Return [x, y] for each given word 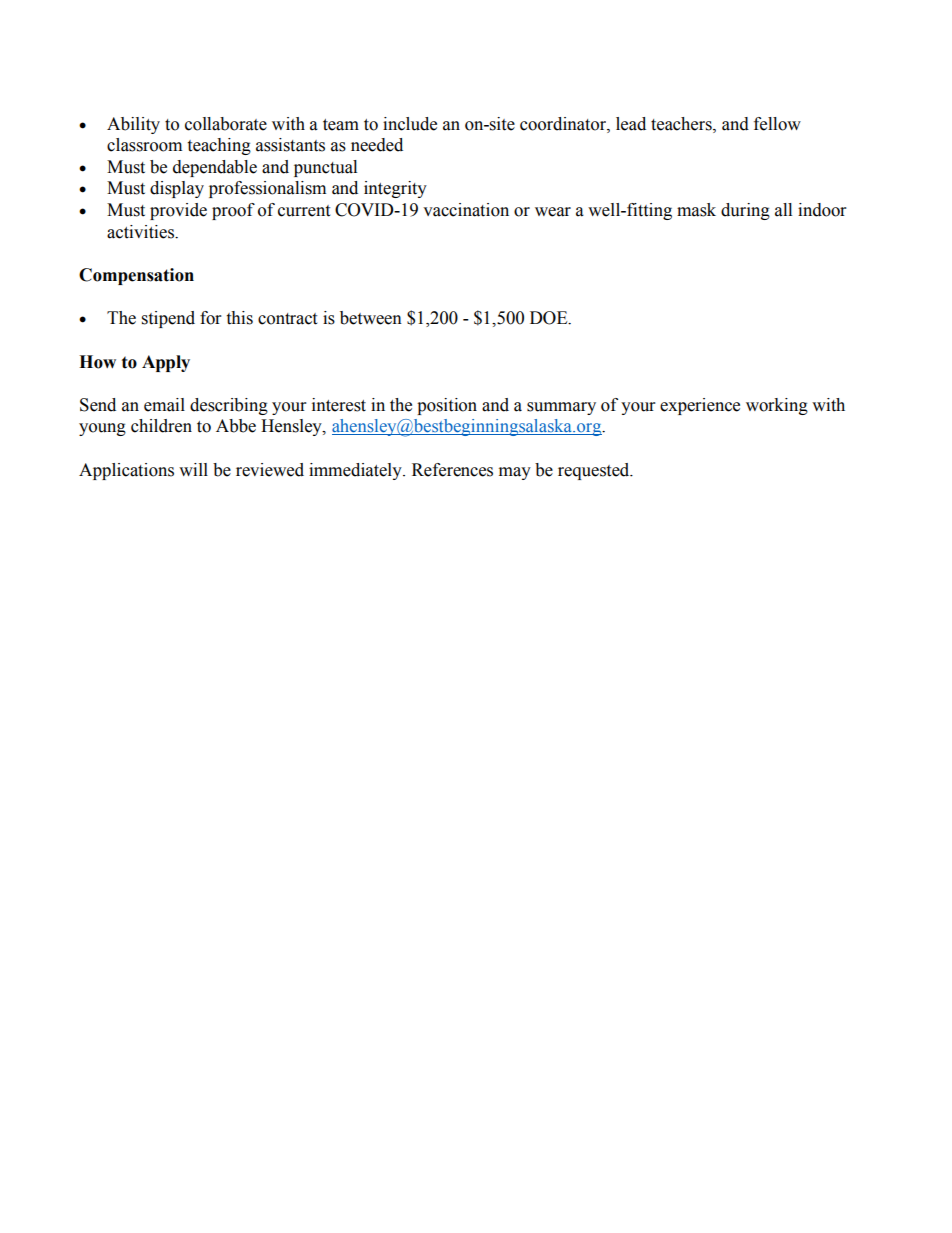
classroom [144, 145]
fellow [777, 124]
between [371, 318]
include [410, 124]
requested [595, 471]
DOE [550, 318]
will [193, 469]
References [452, 470]
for [210, 318]
